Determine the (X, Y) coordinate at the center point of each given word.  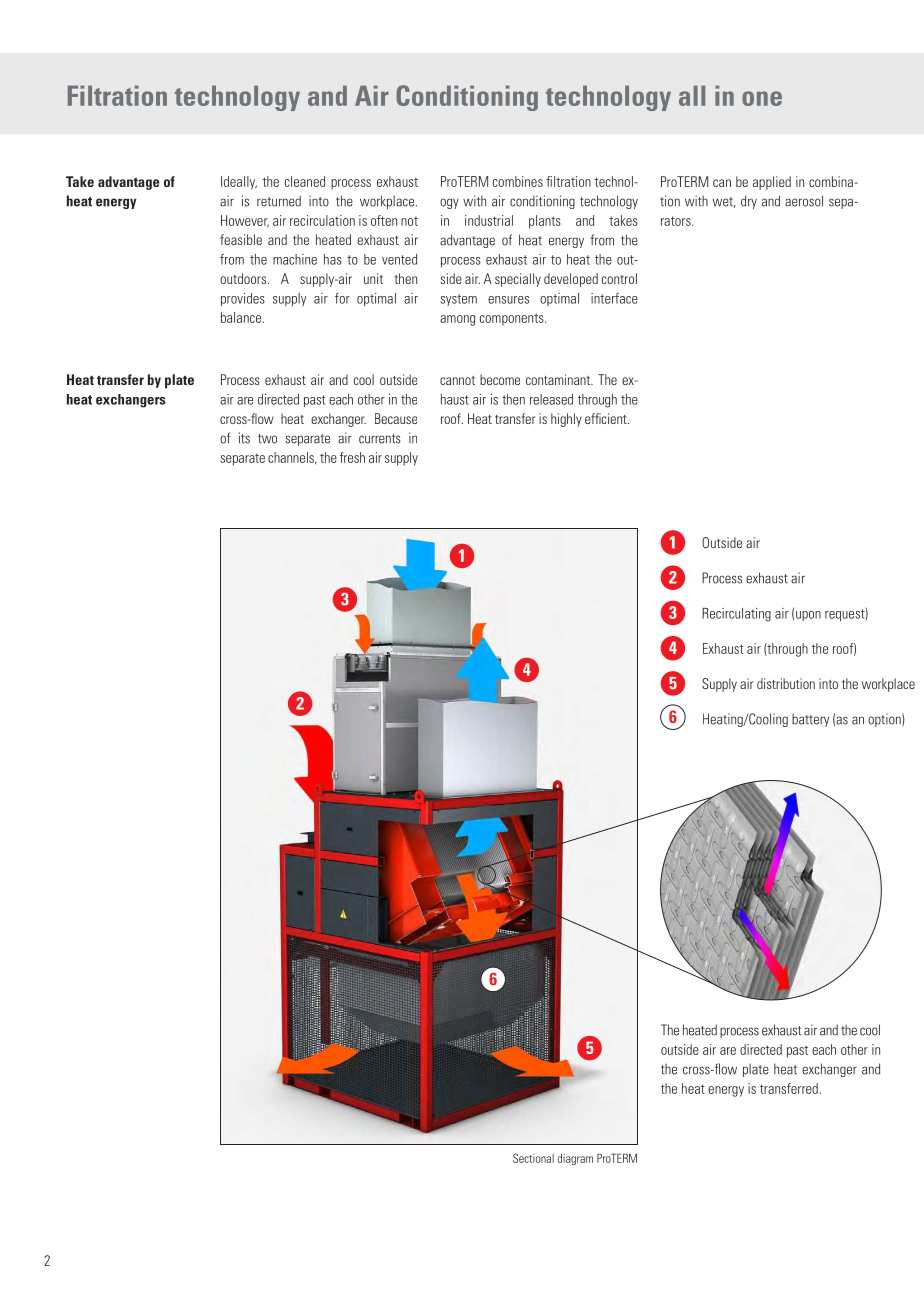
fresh (352, 457)
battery (810, 720)
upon (808, 616)
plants (545, 222)
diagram (575, 1159)
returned (279, 201)
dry (749, 202)
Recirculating (736, 615)
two (267, 439)
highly (566, 420)
